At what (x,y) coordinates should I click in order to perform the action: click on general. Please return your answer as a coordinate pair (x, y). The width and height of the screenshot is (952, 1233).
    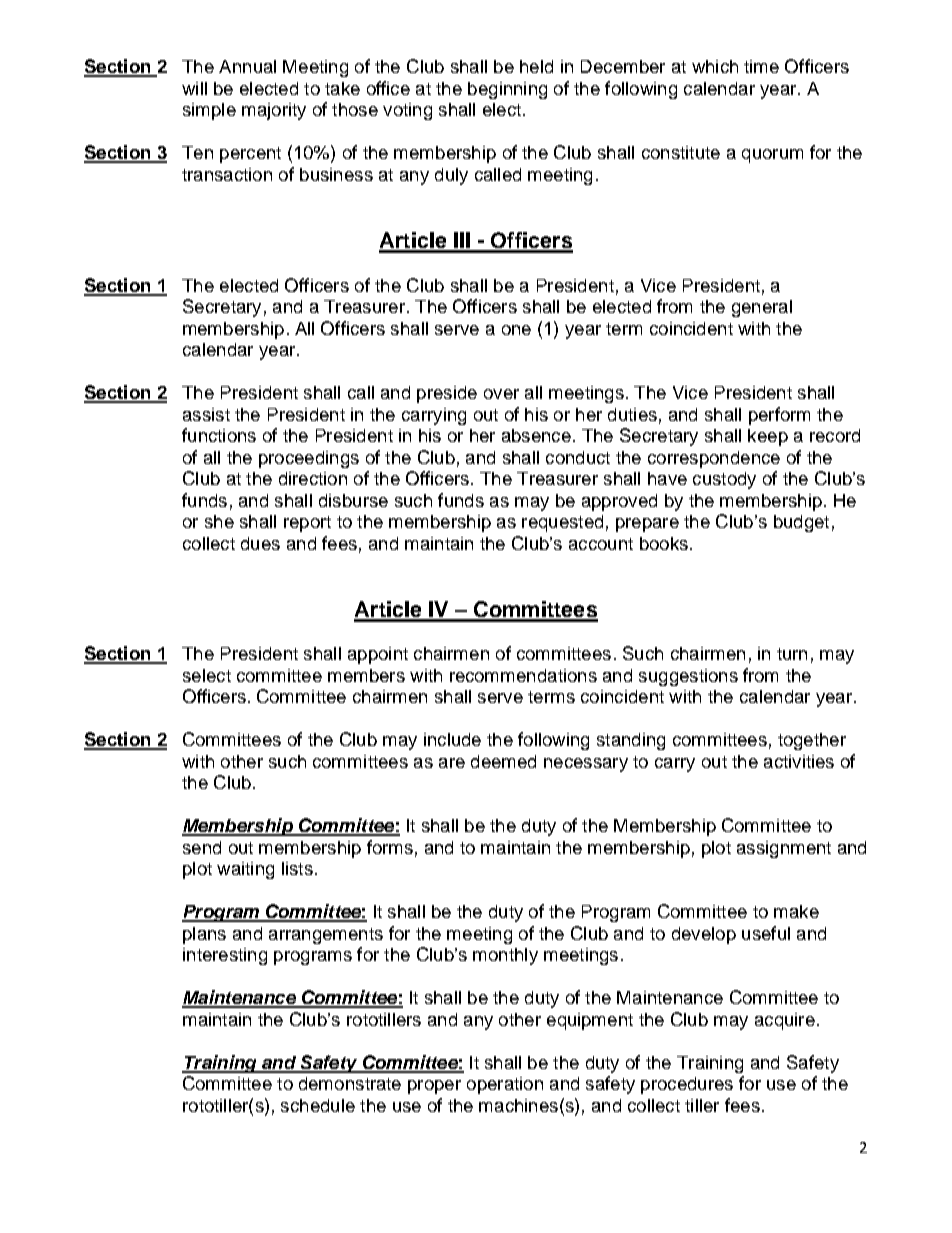
    Looking at the image, I should click on (762, 308).
